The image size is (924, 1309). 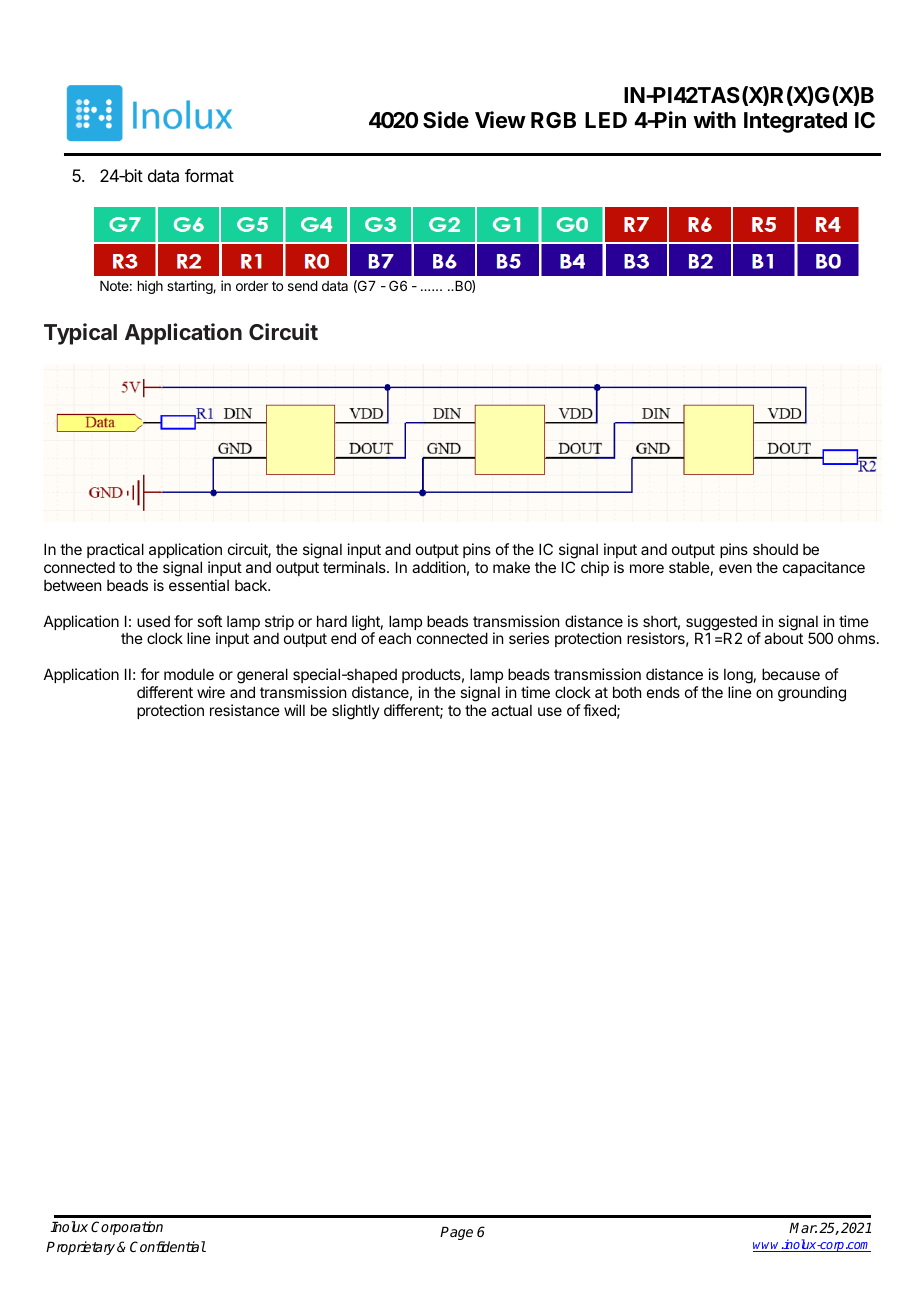 I want to click on Confidential, so click(x=168, y=1246).
